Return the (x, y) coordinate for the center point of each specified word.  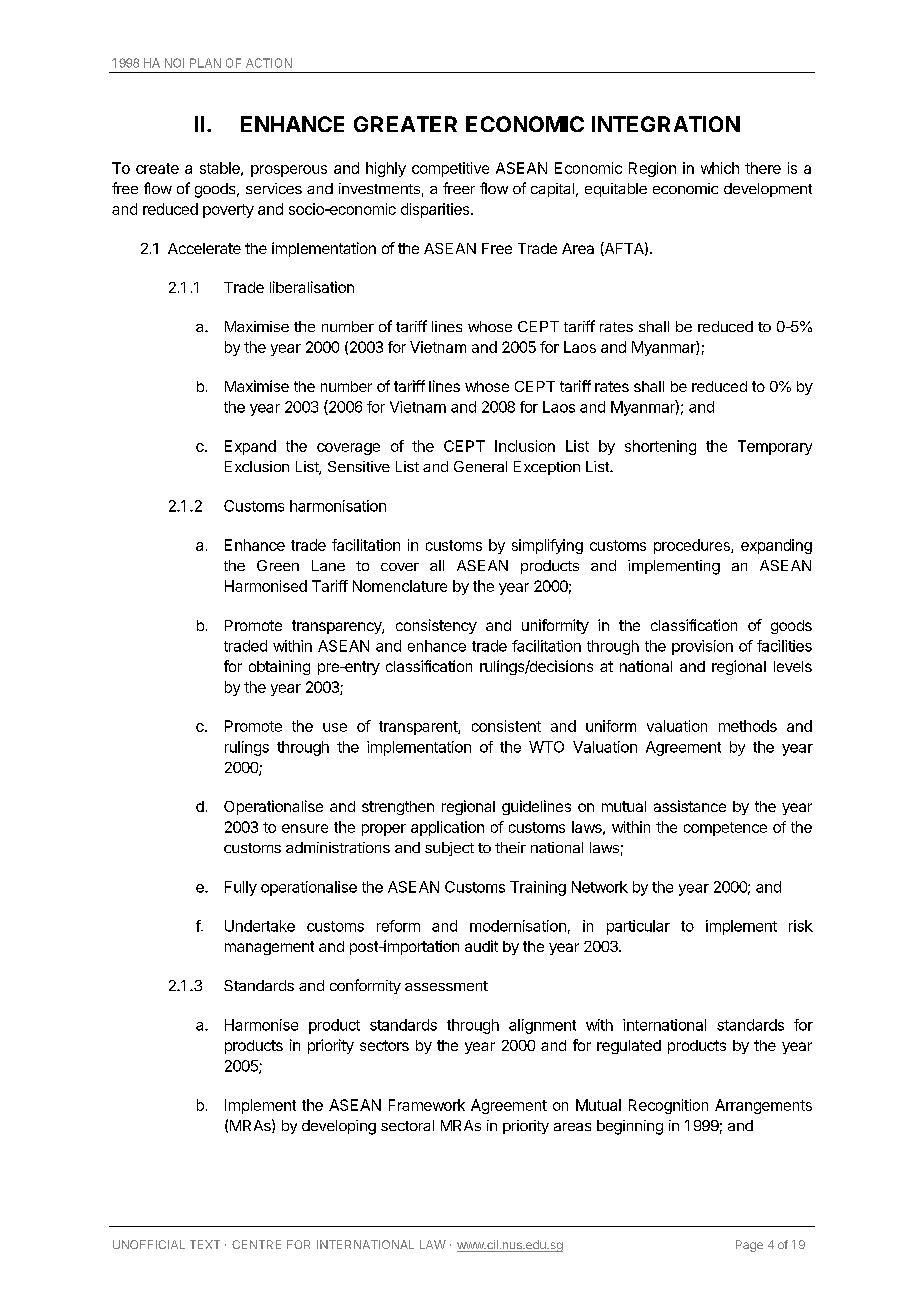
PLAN (205, 63)
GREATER (405, 124)
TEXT (205, 1244)
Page (749, 1246)
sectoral (407, 1125)
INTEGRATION (666, 124)
